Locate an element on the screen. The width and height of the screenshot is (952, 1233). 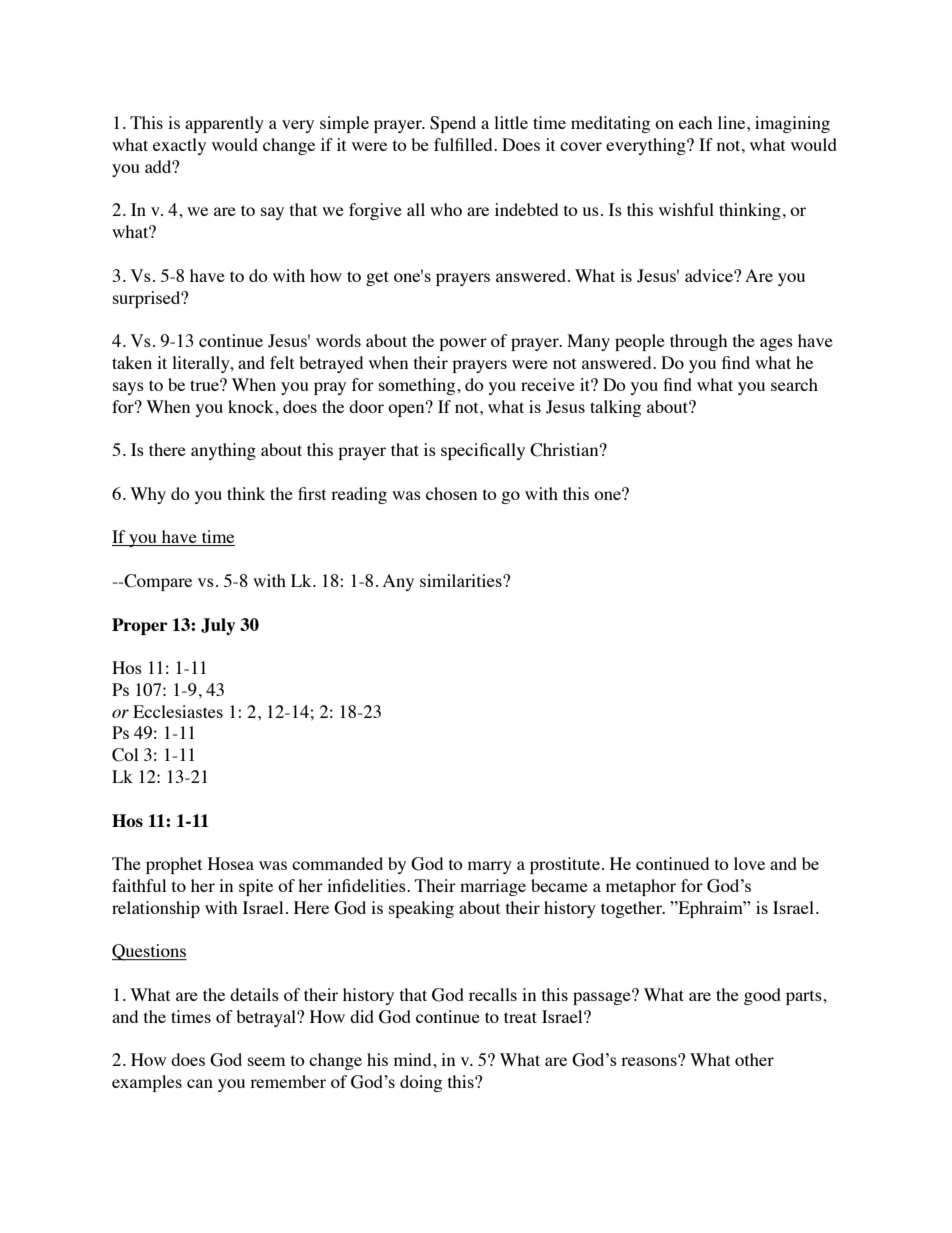
exactly is located at coordinates (179, 146).
